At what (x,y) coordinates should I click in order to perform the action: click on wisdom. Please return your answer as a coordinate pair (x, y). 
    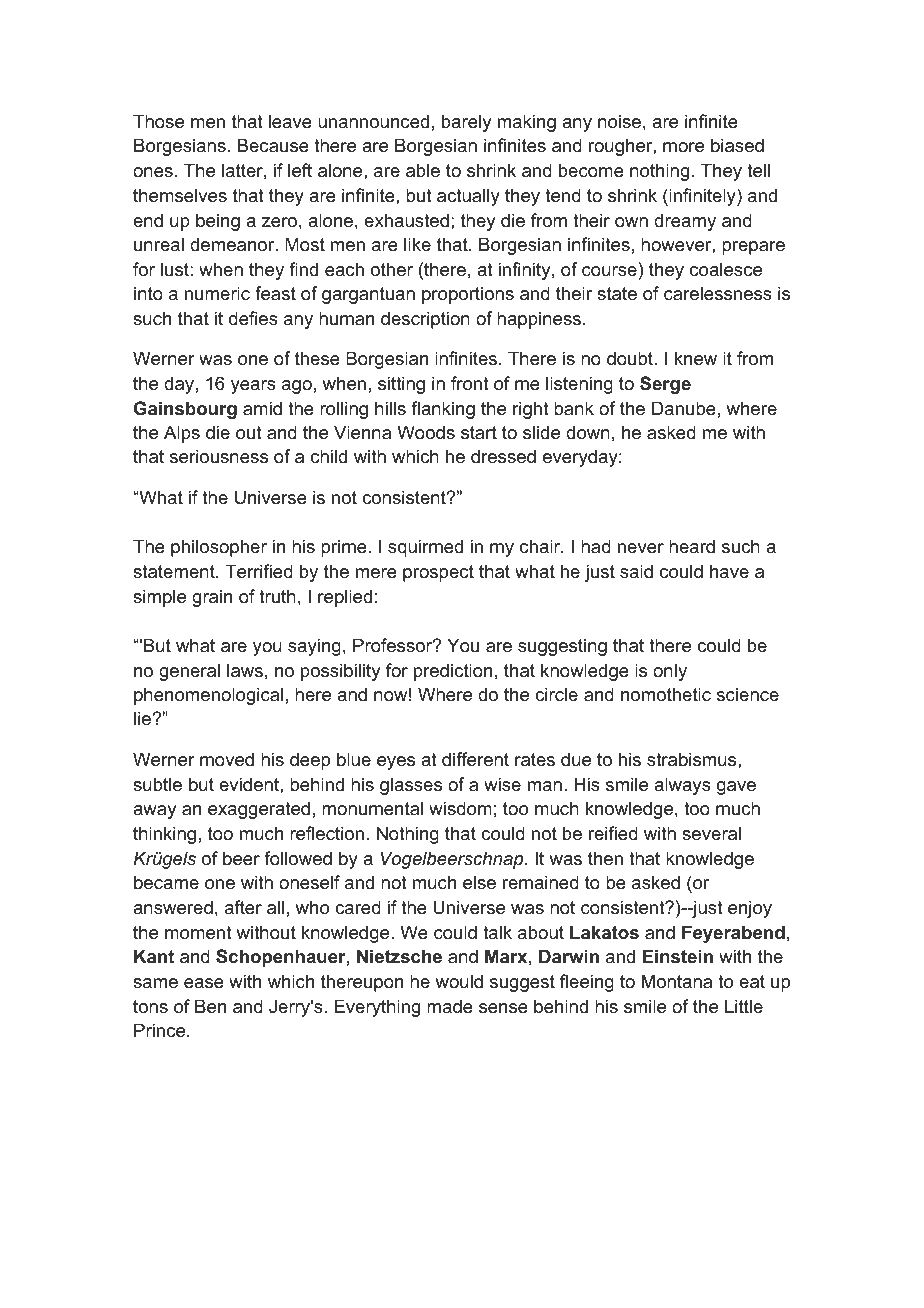
    Looking at the image, I should click on (460, 808).
